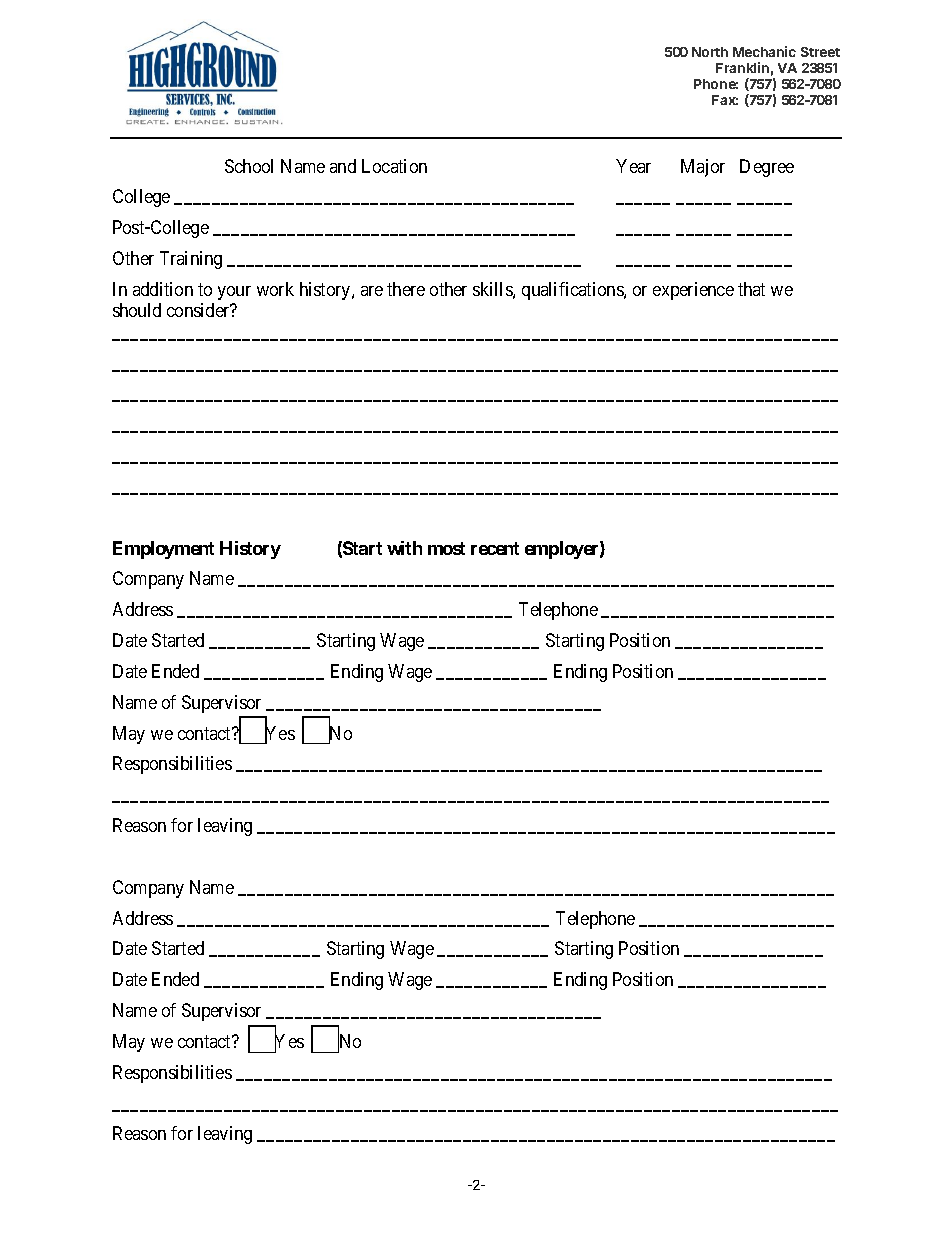 Image resolution: width=952 pixels, height=1233 pixels. What do you see at coordinates (199, 310) in the image?
I see `consider` at bounding box center [199, 310].
